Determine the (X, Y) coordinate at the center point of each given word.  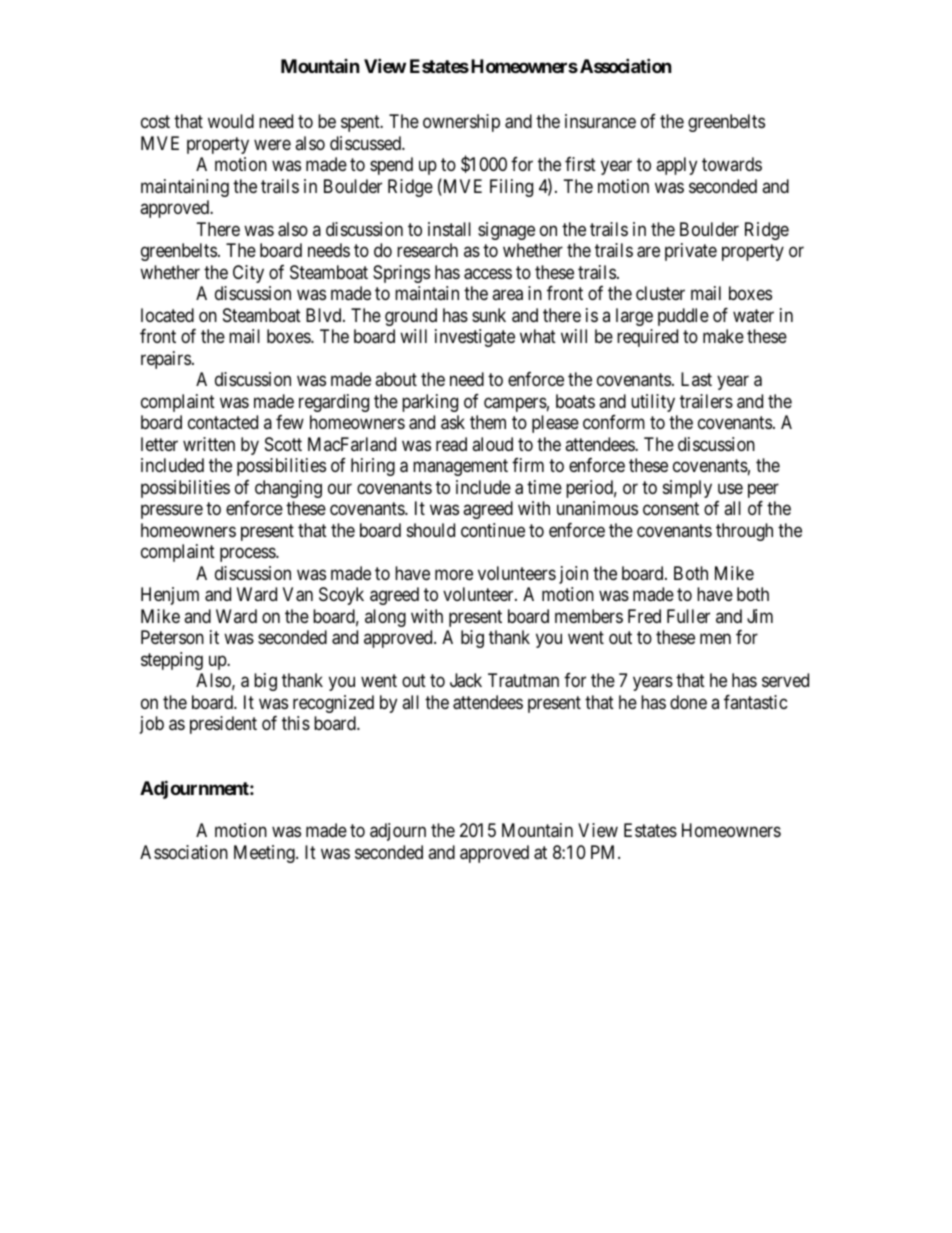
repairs (166, 360)
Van (298, 594)
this (296, 723)
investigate (475, 338)
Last (696, 379)
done (688, 702)
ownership (461, 123)
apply (676, 166)
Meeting (265, 854)
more (454, 574)
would (231, 121)
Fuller (688, 616)
